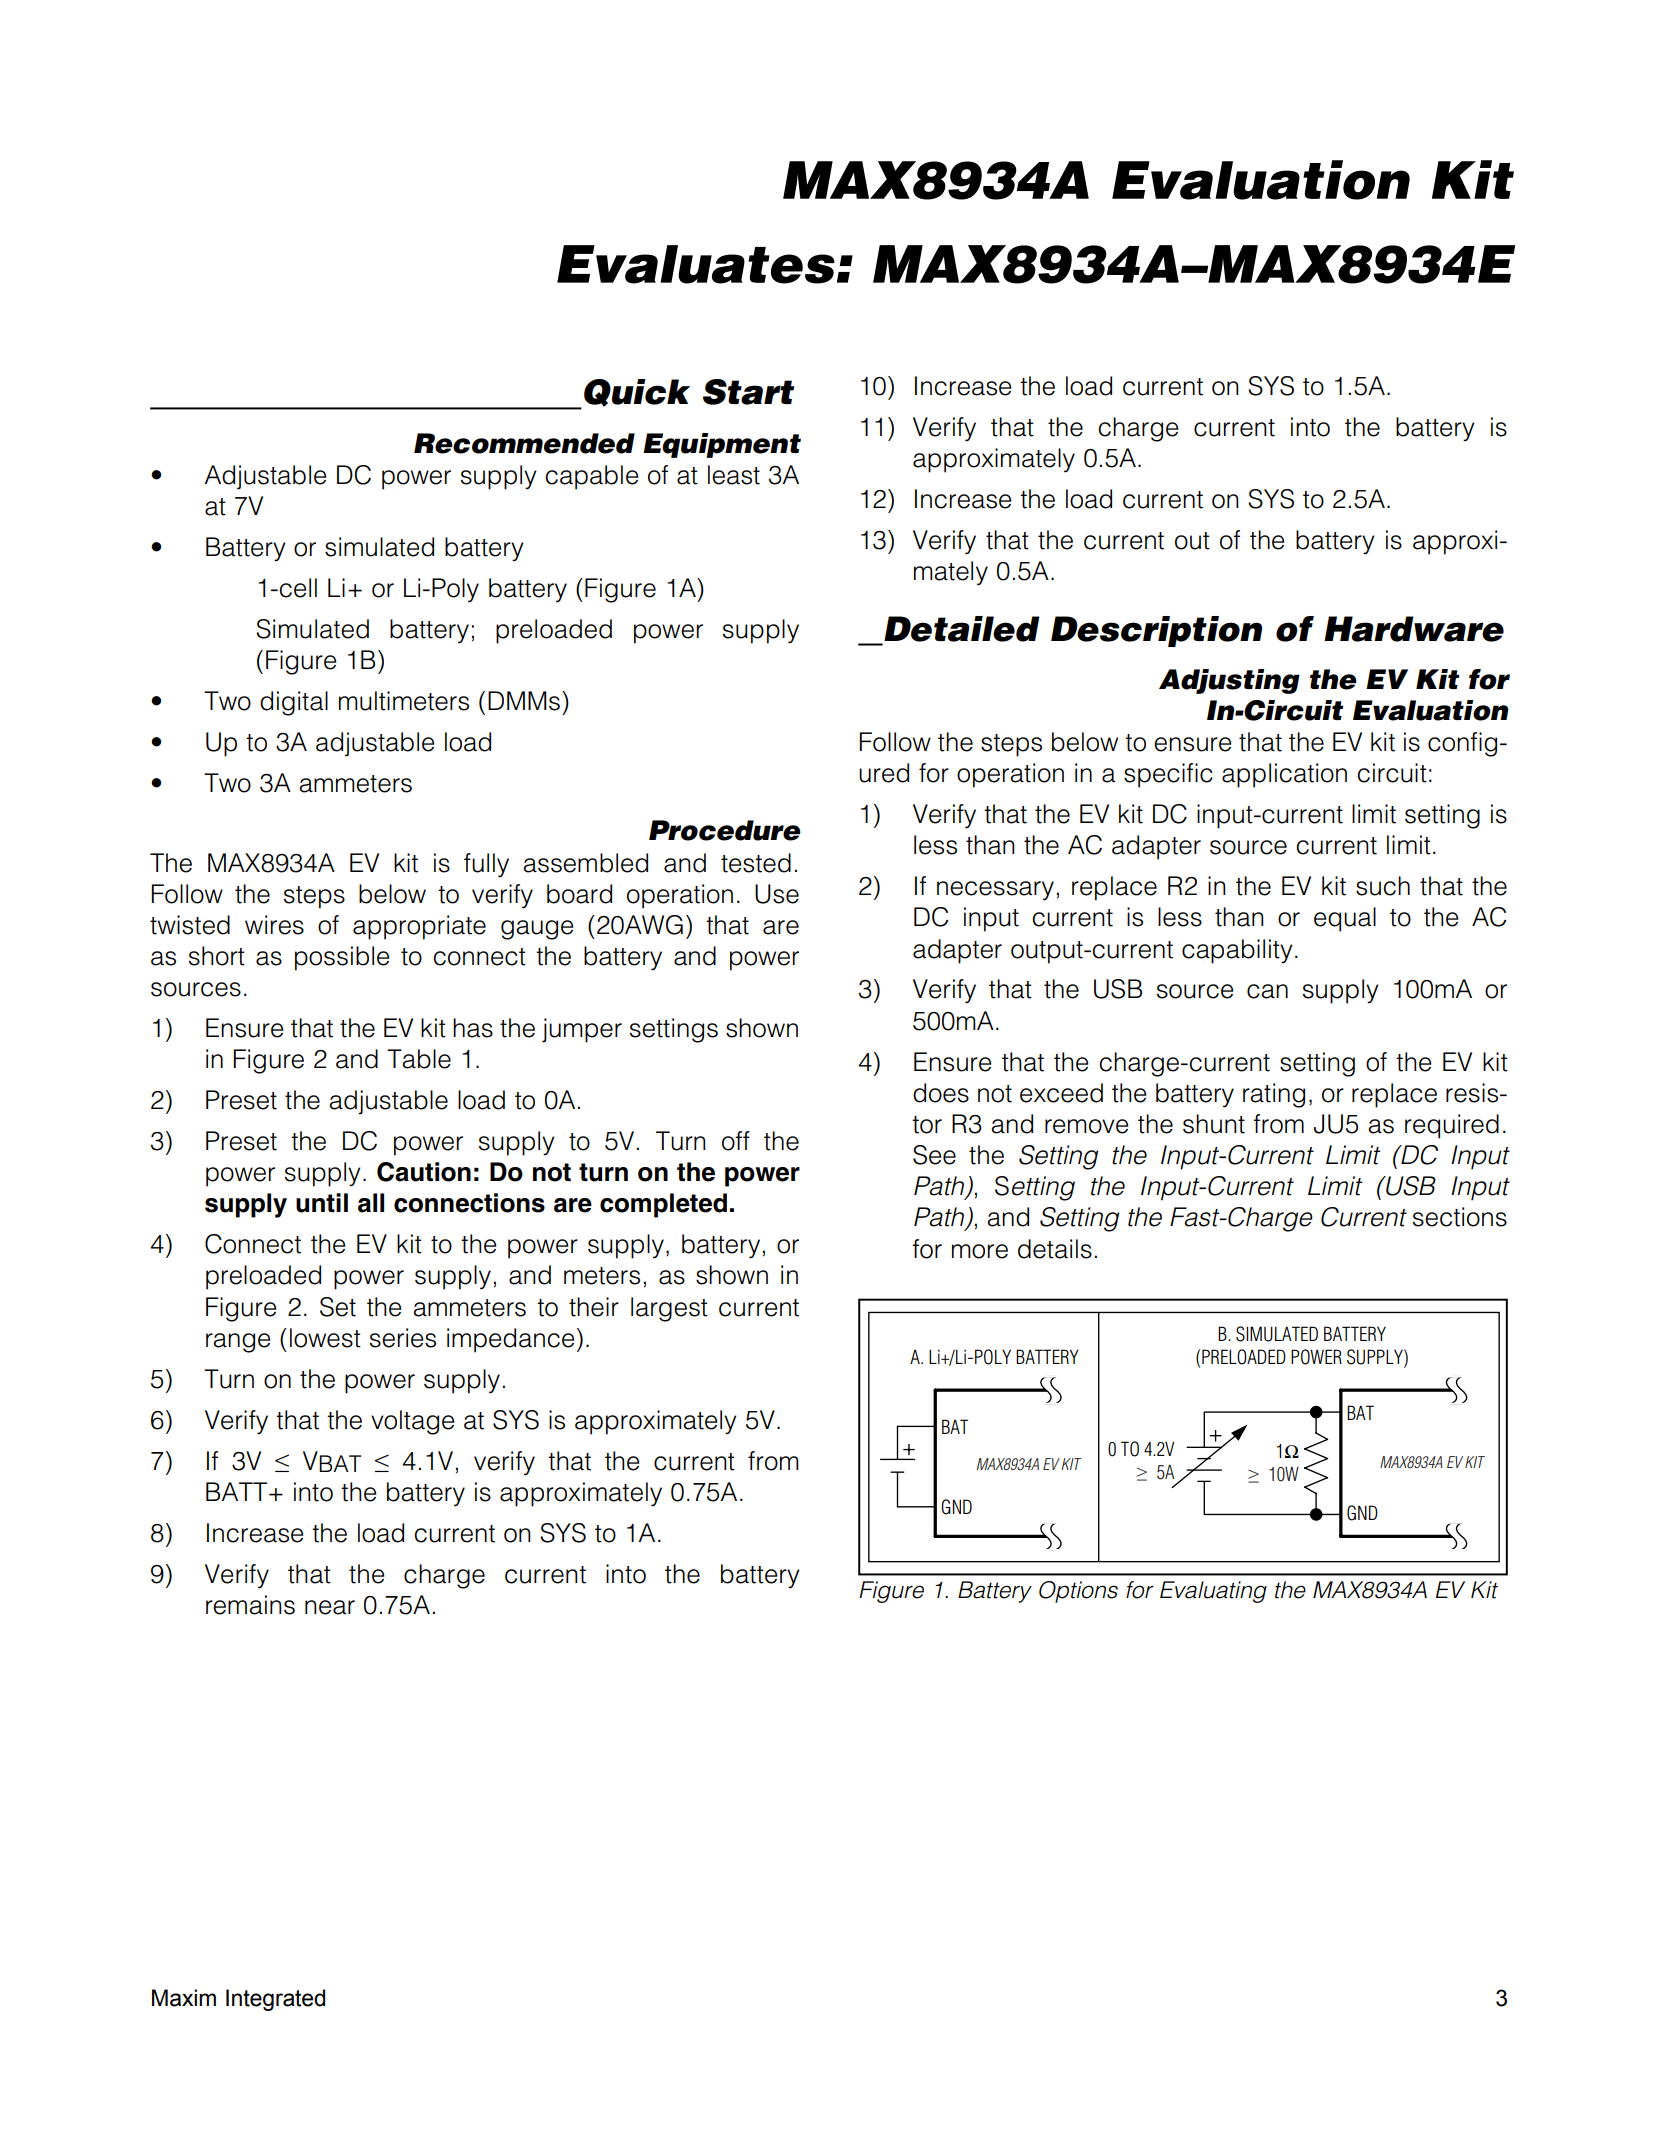  I want to click on Recommended, so click(524, 443).
